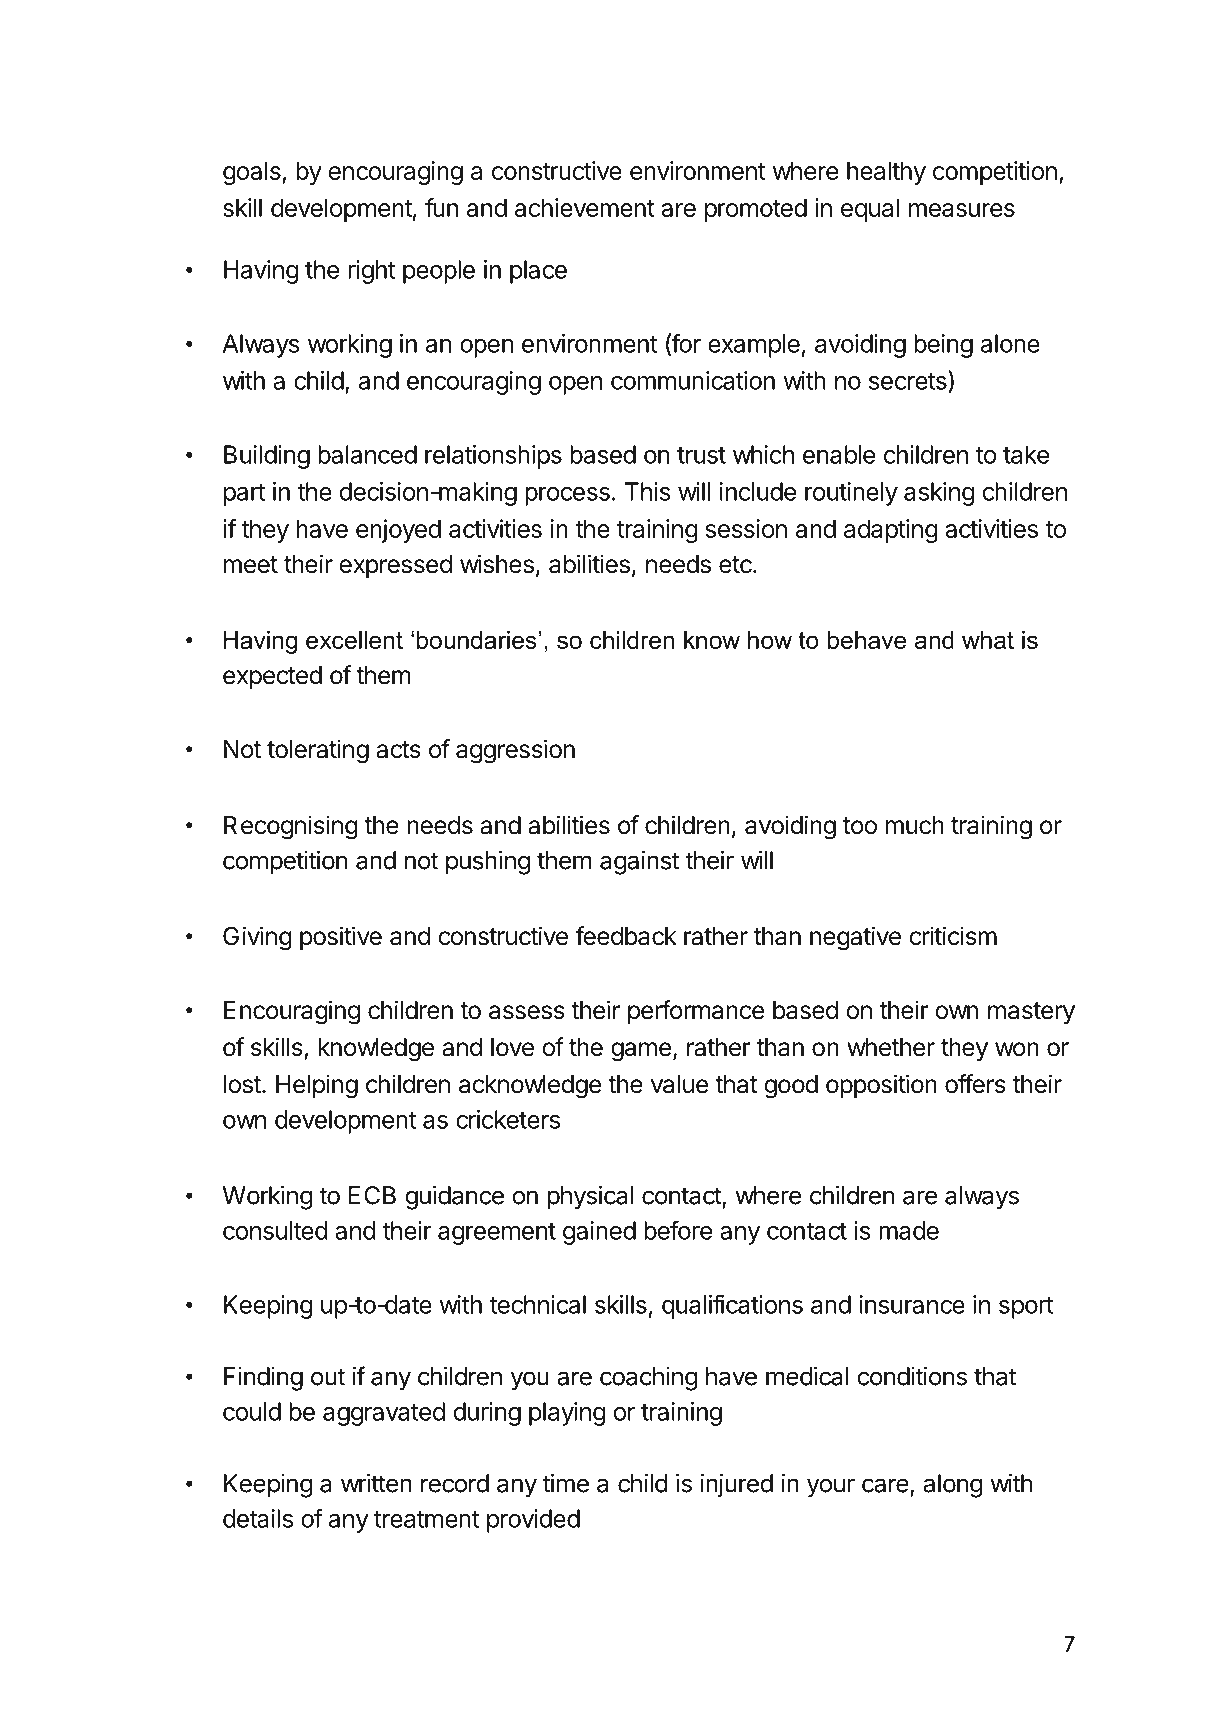  I want to click on whether, so click(891, 1047).
